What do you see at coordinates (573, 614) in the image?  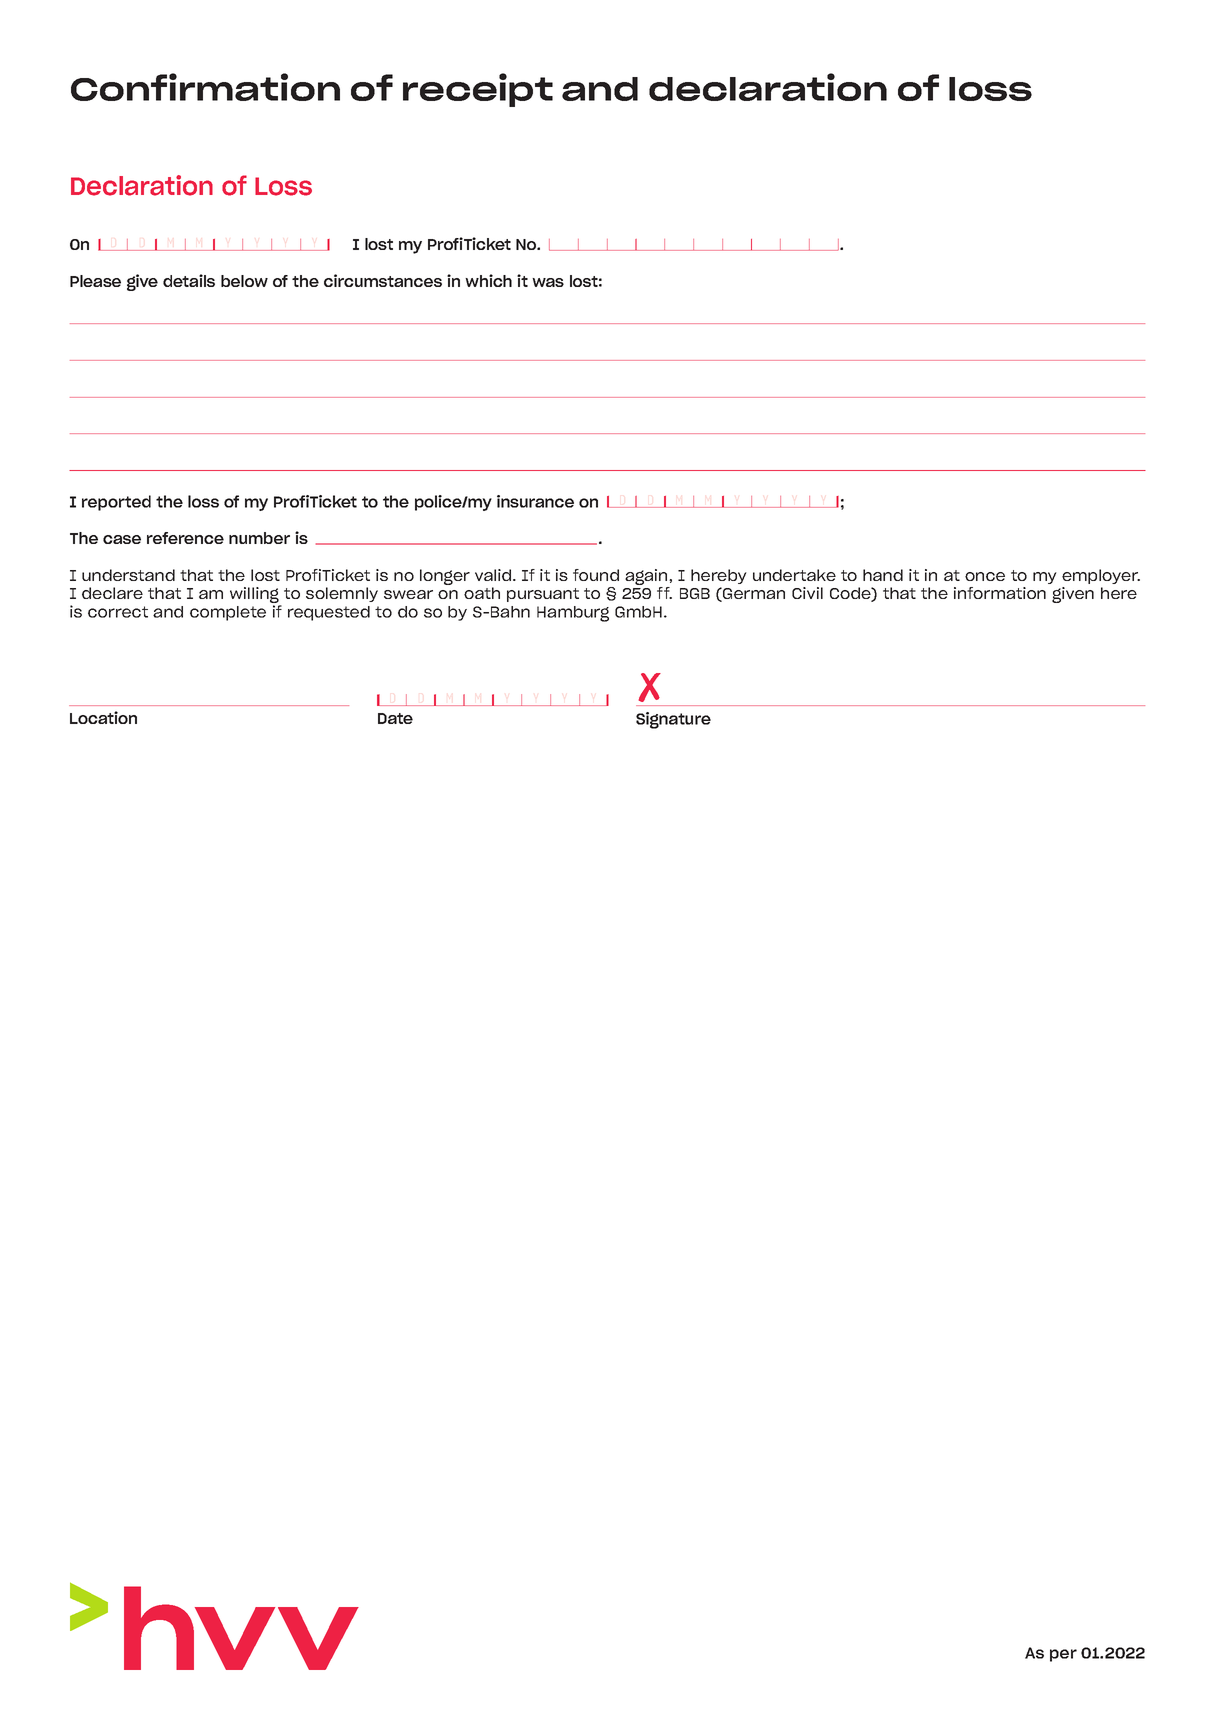 I see `Hamburg` at bounding box center [573, 614].
